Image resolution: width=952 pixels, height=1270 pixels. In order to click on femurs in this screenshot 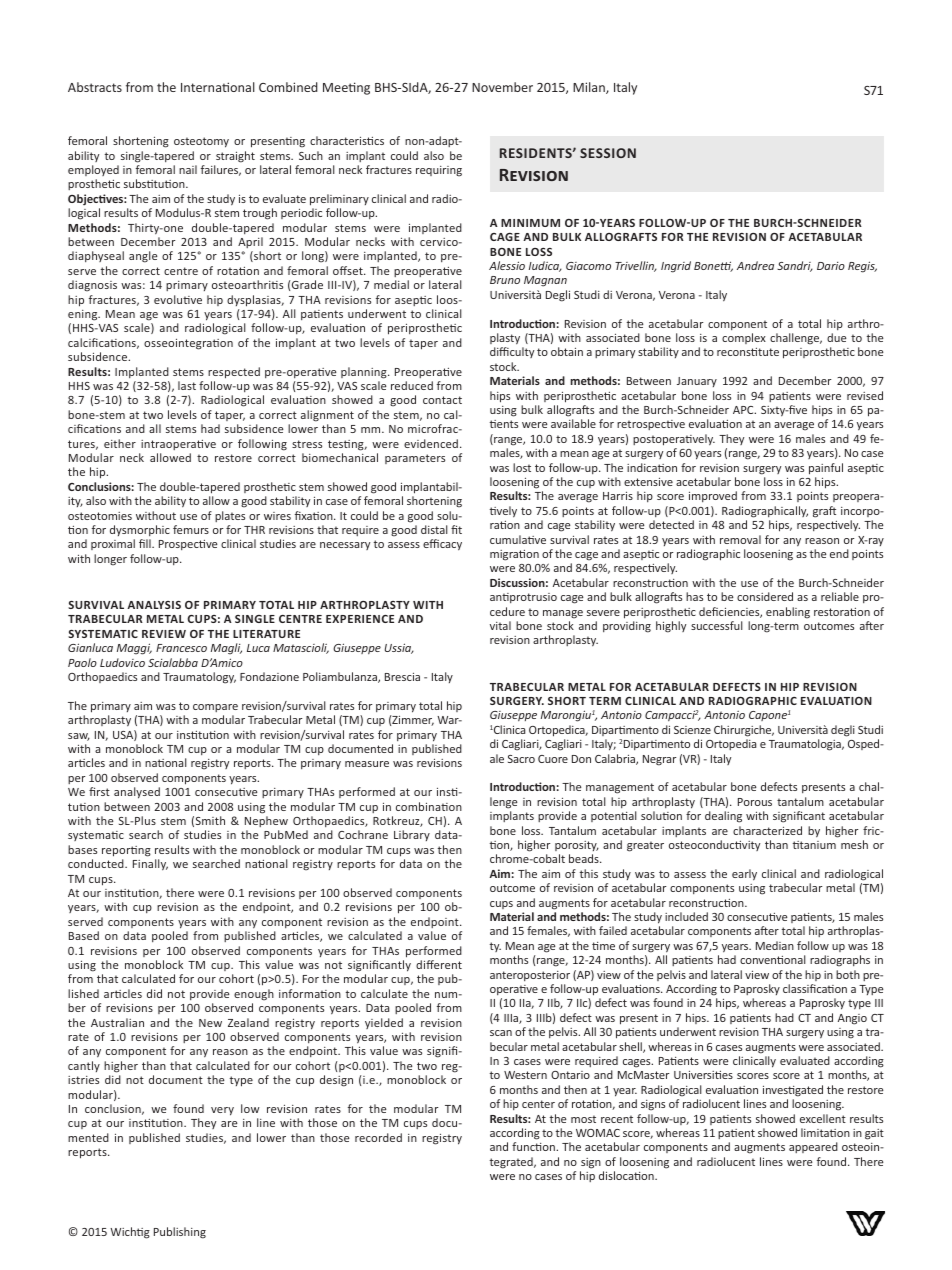, I will do `click(191, 529)`.
